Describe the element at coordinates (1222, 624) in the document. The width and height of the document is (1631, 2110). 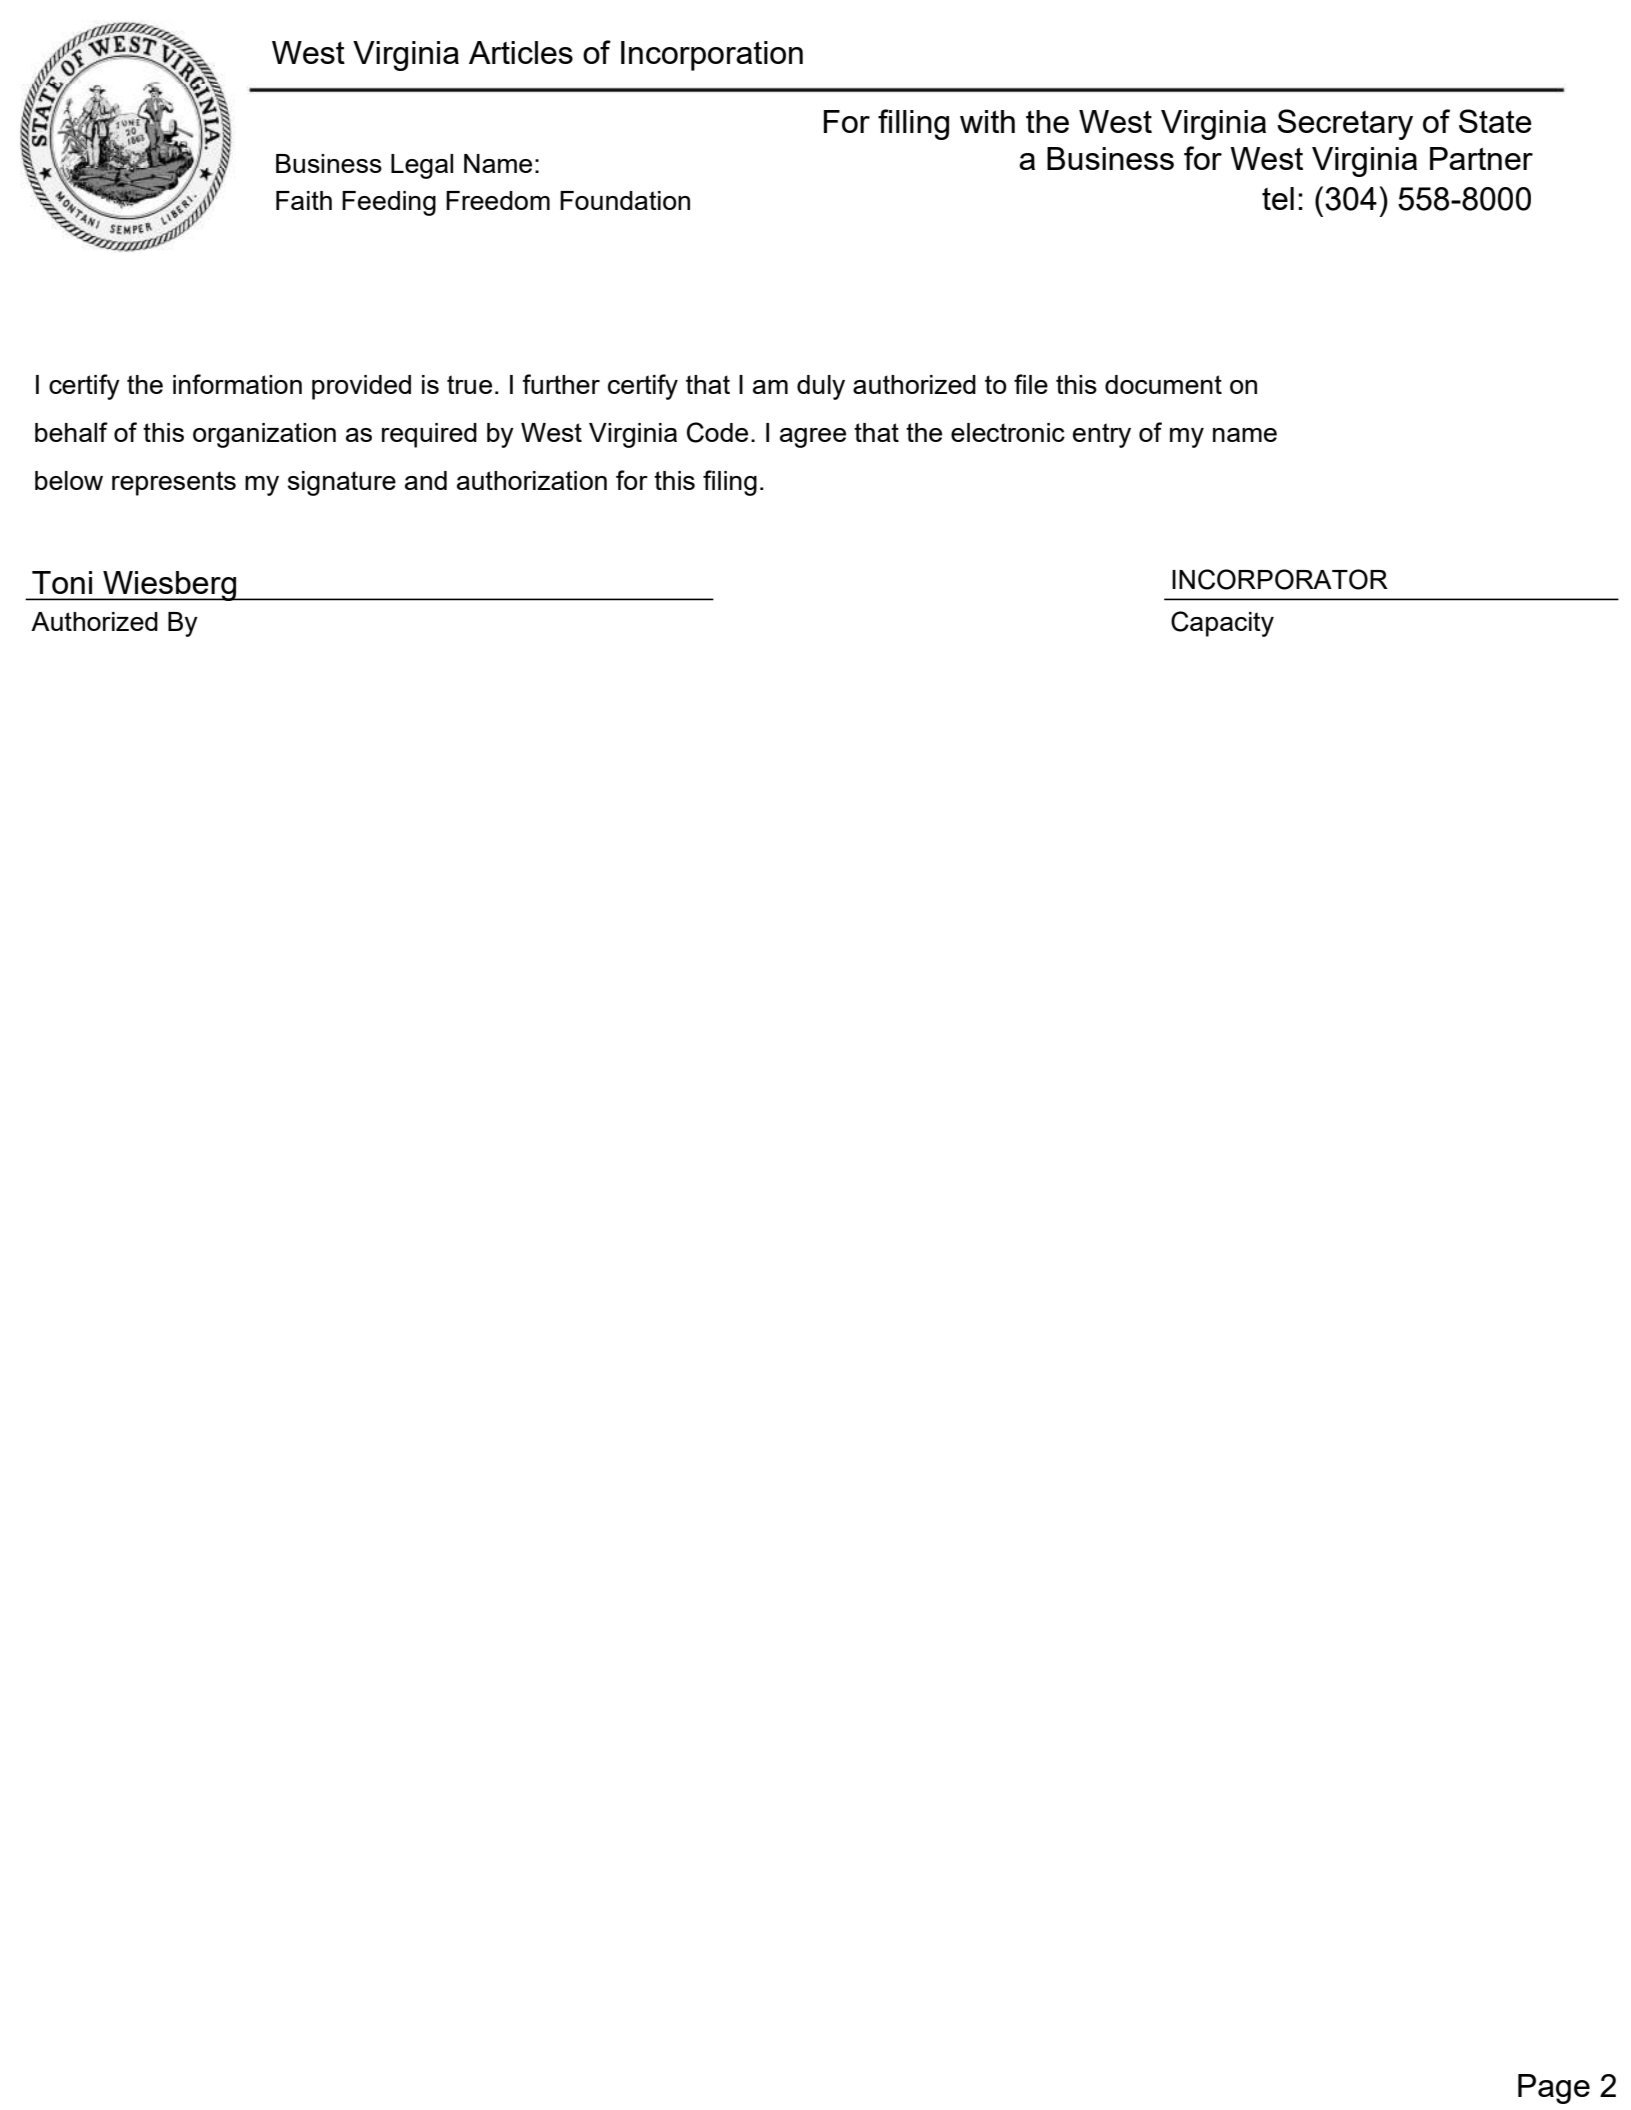
I see `Capacity` at that location.
